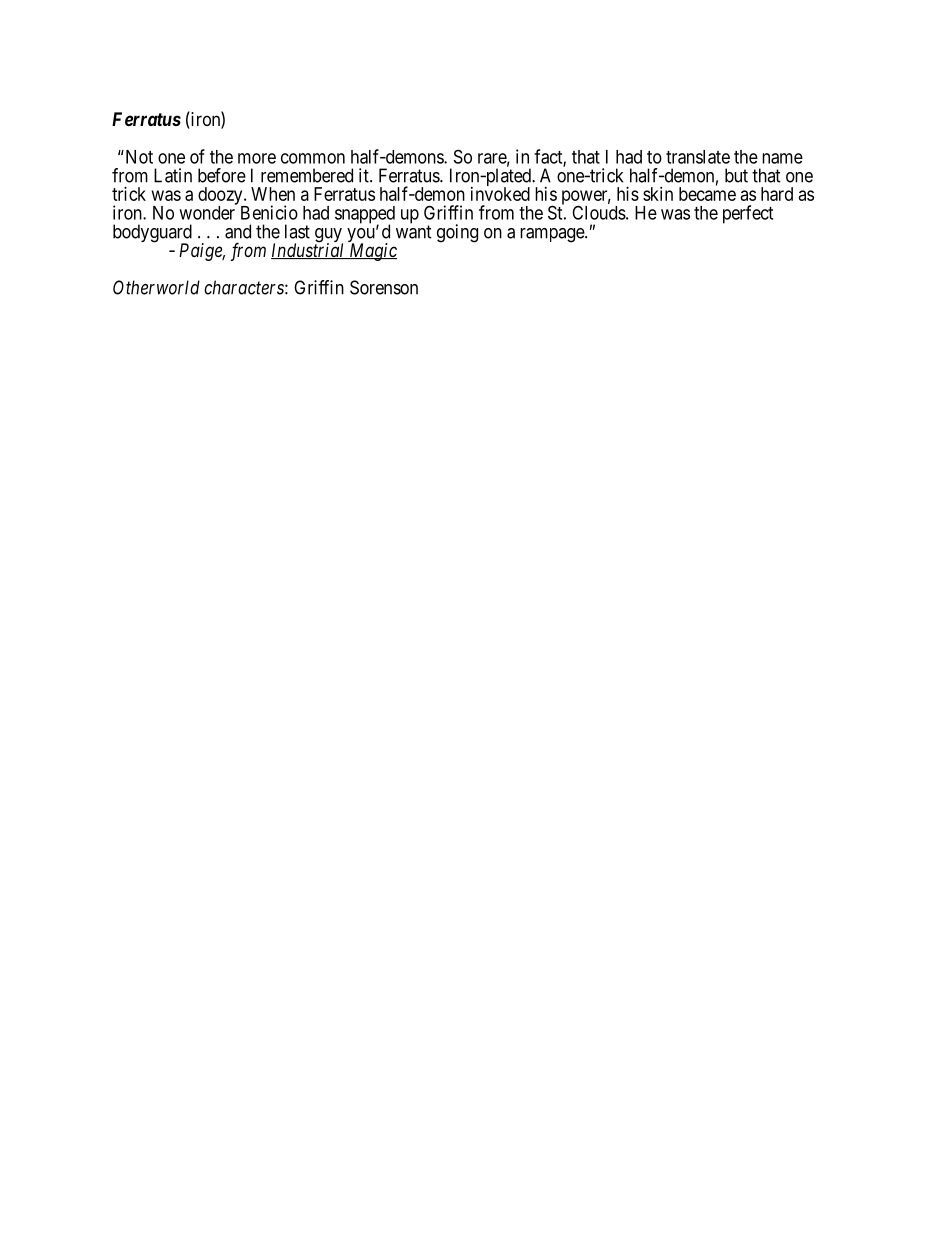  Describe the element at coordinates (553, 235) in the image. I see `rampage` at that location.
